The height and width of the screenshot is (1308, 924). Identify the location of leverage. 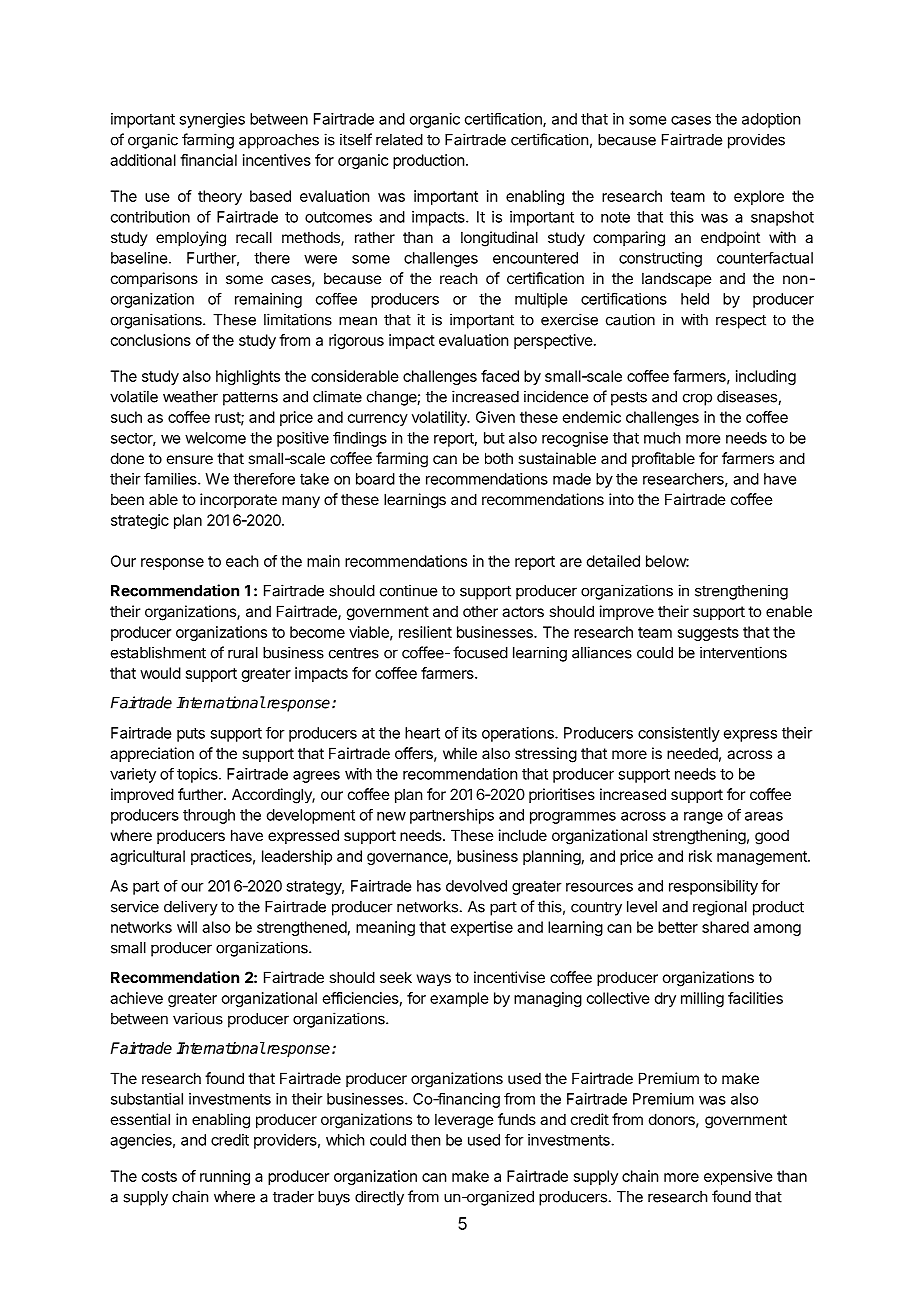
(464, 1121).
